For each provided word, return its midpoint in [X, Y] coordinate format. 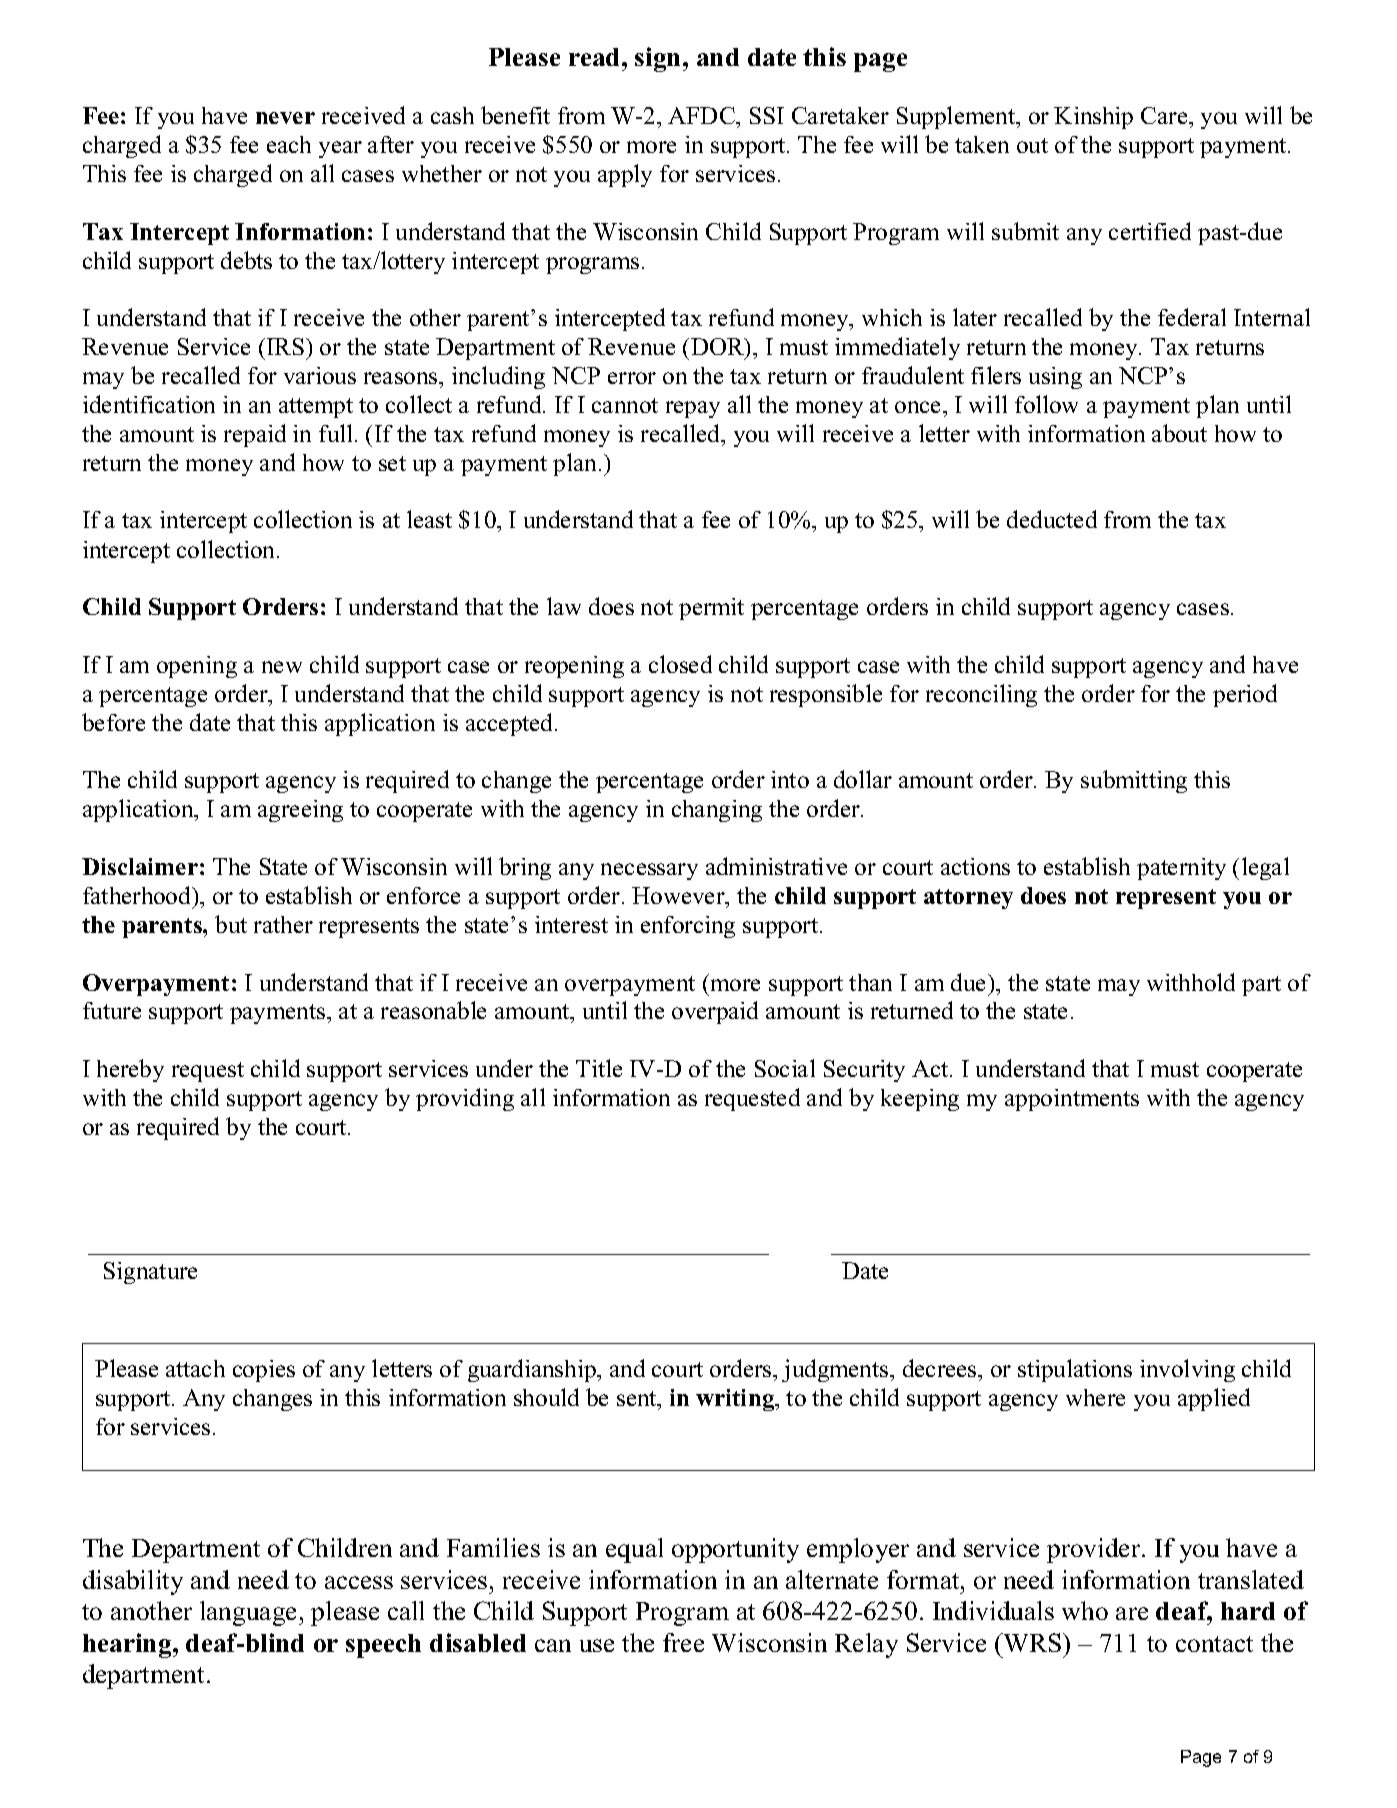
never [285, 118]
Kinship [1093, 118]
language [250, 1613]
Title [599, 1068]
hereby [130, 1070]
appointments [1072, 1100]
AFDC [702, 115]
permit [711, 609]
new [282, 667]
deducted [1052, 519]
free [683, 1642]
